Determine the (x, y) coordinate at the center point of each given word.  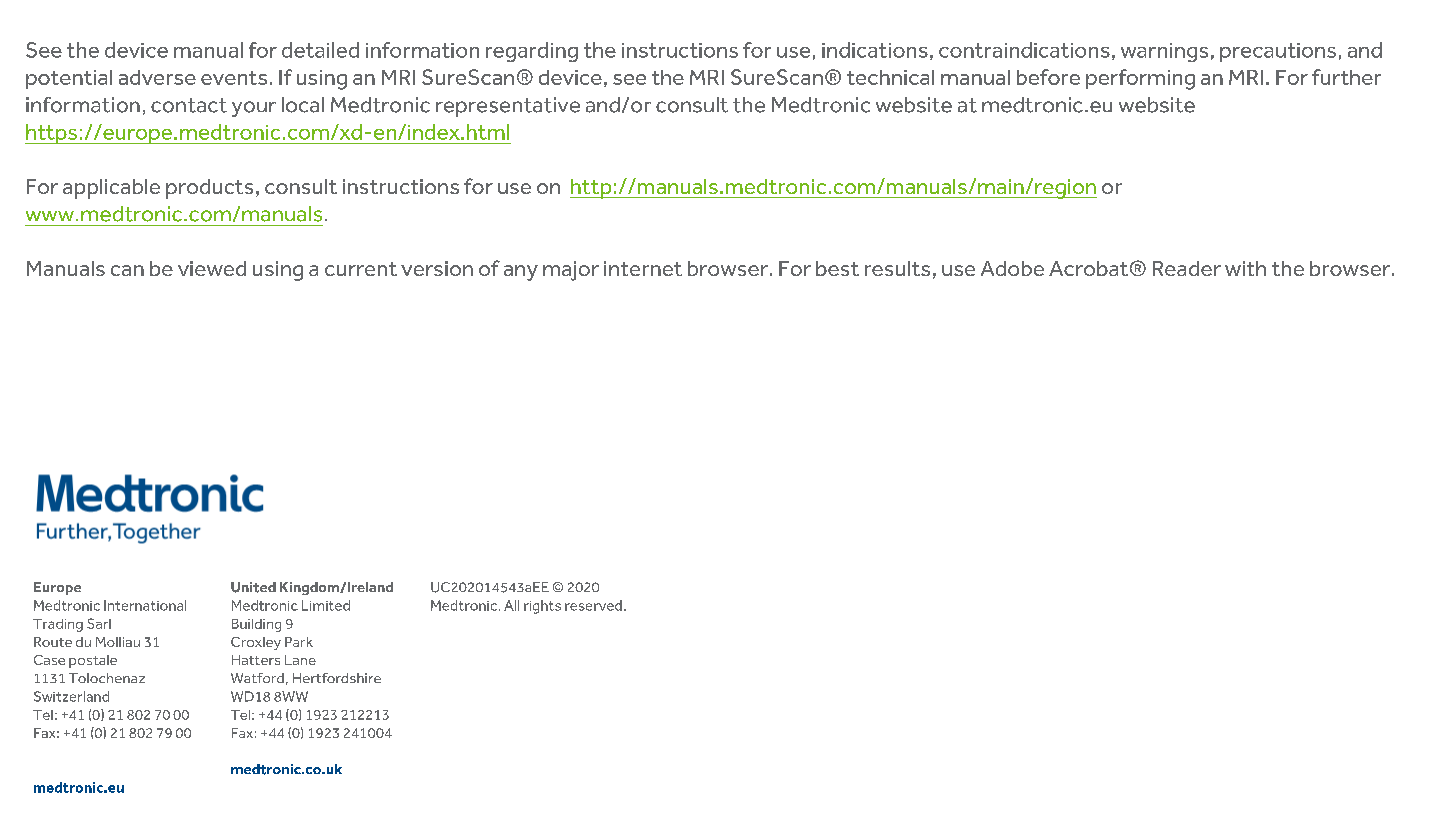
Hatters (256, 660)
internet (643, 268)
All (511, 605)
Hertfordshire (337, 678)
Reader (1187, 268)
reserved (593, 605)
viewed (212, 268)
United (253, 587)
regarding (532, 52)
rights (542, 607)
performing (1140, 79)
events (234, 78)
